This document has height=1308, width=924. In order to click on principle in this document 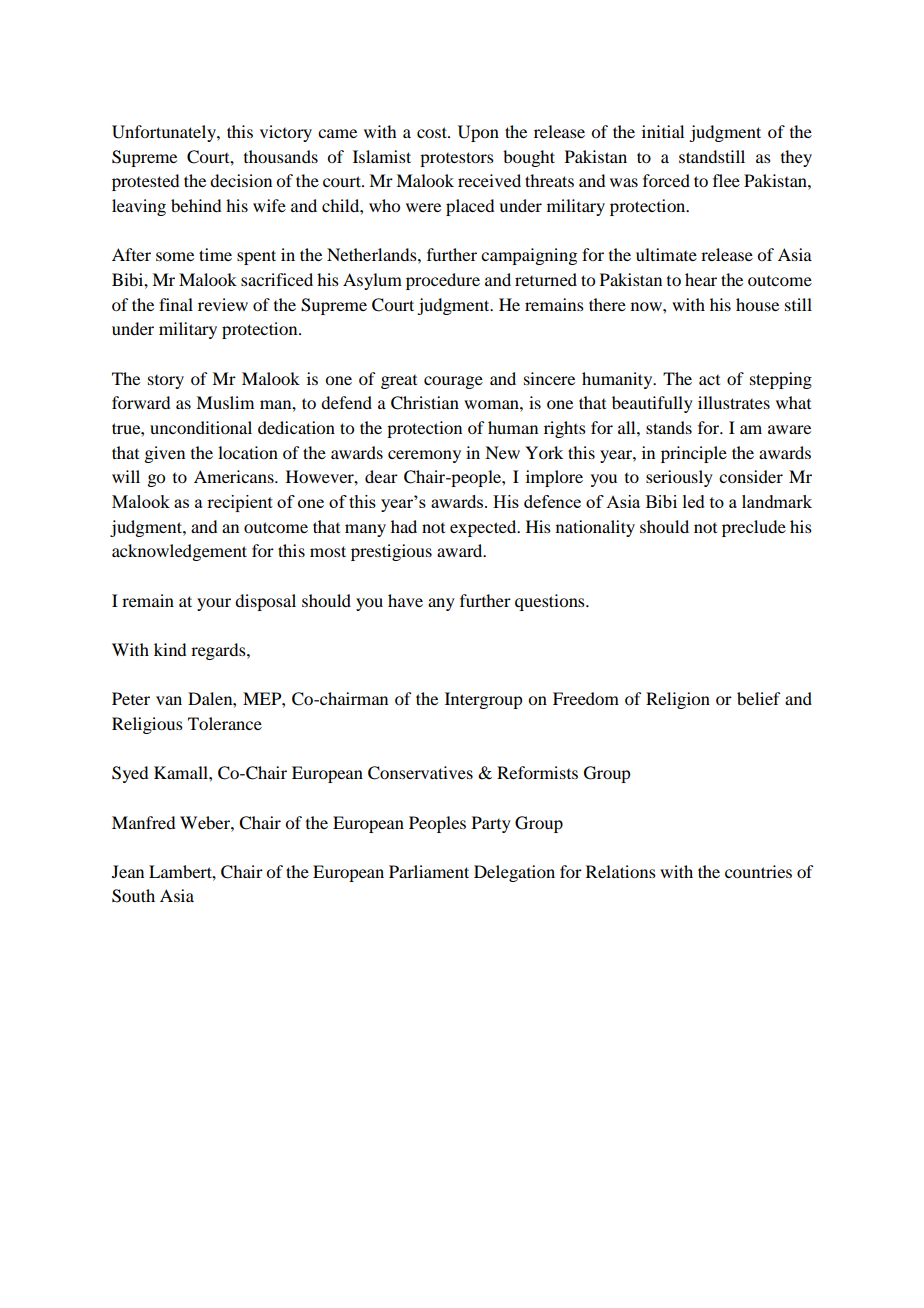, I will do `click(694, 454)`.
